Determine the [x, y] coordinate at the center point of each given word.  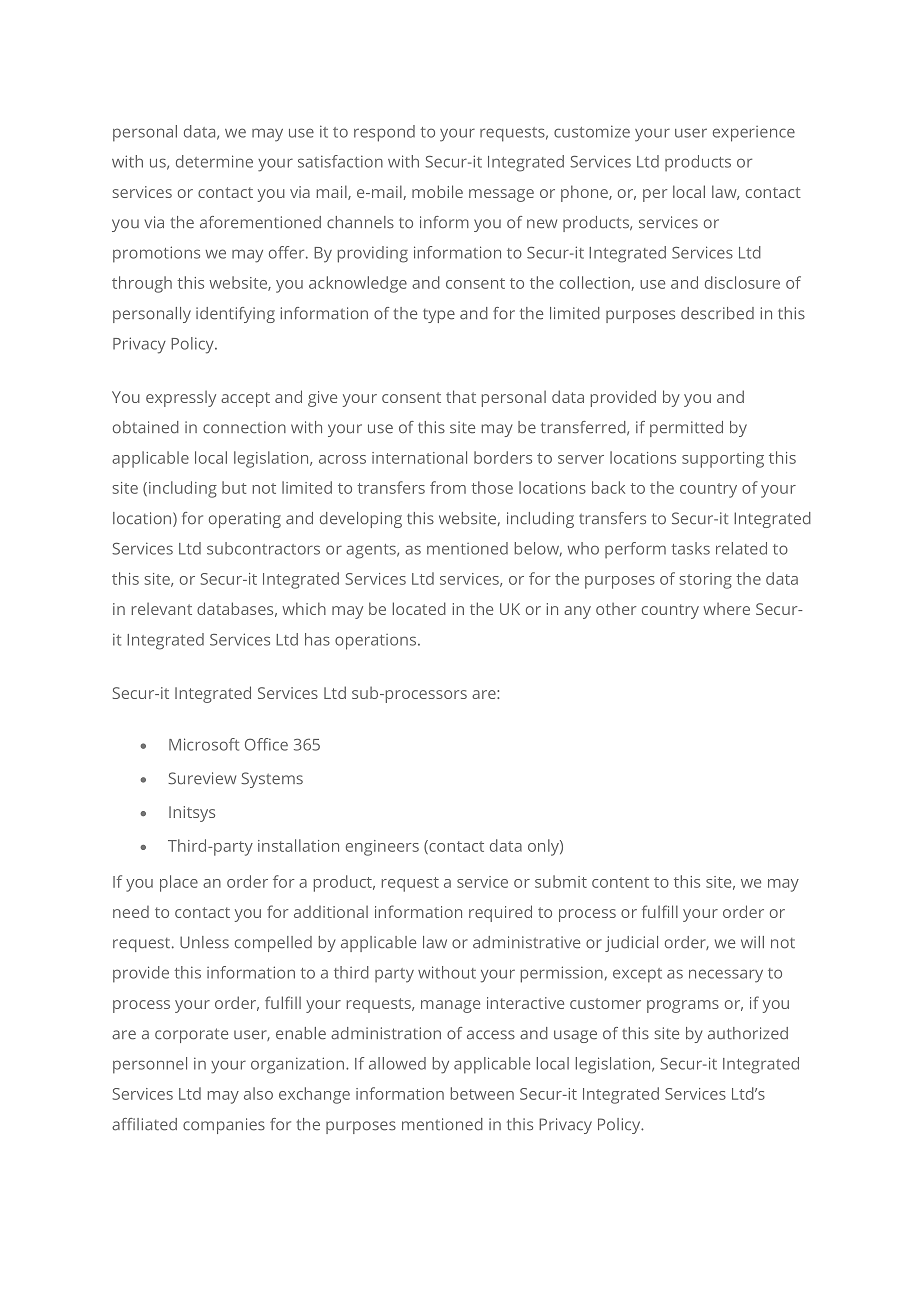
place [179, 883]
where [726, 609]
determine [214, 161]
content [620, 882]
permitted [686, 429]
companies [224, 1126]
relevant [162, 609]
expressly [181, 399]
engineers [382, 848]
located [419, 608]
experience [754, 134]
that [461, 396]
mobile [437, 191]
